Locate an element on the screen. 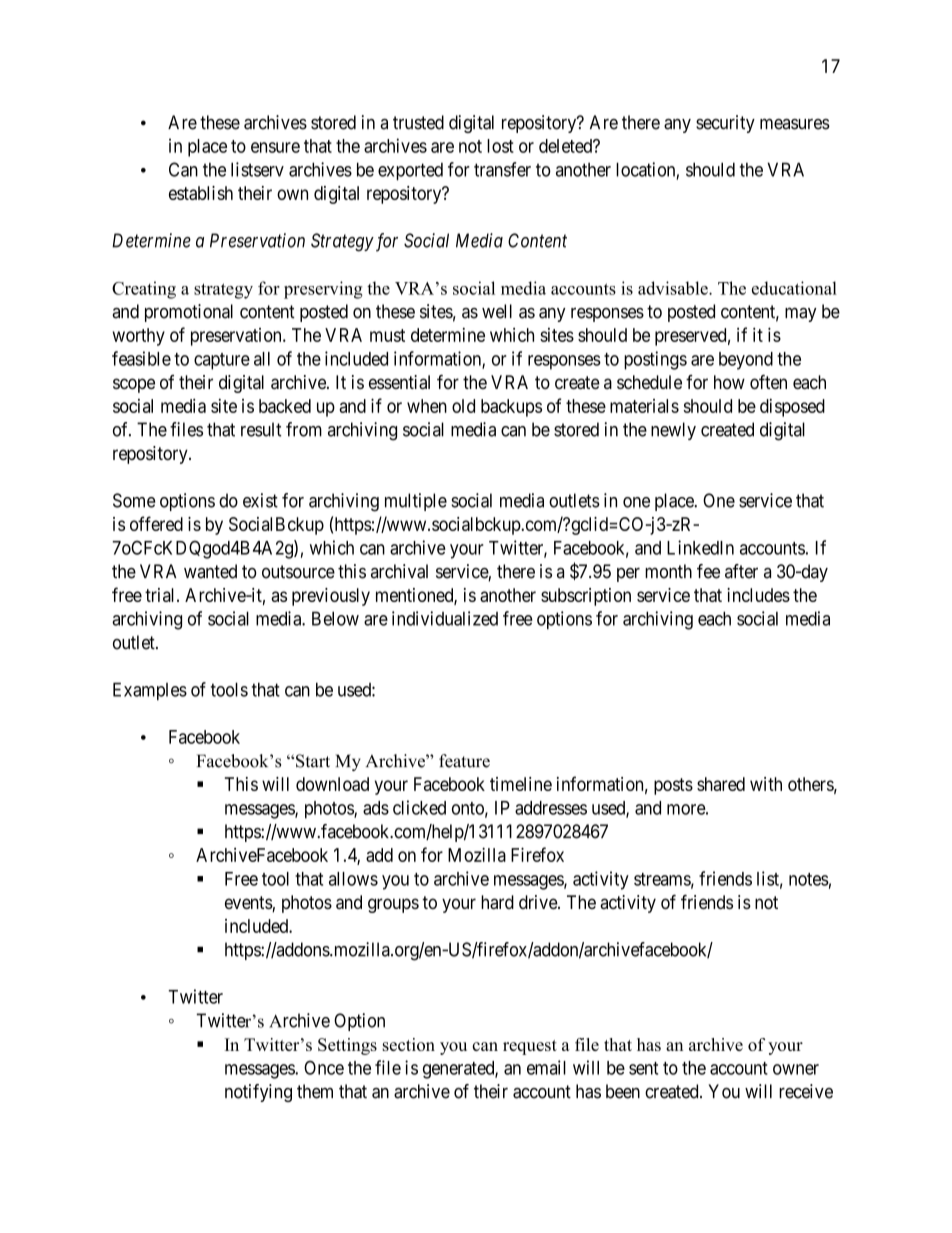 Image resolution: width=952 pixels, height=1233 pixels. individualized is located at coordinates (445, 618).
